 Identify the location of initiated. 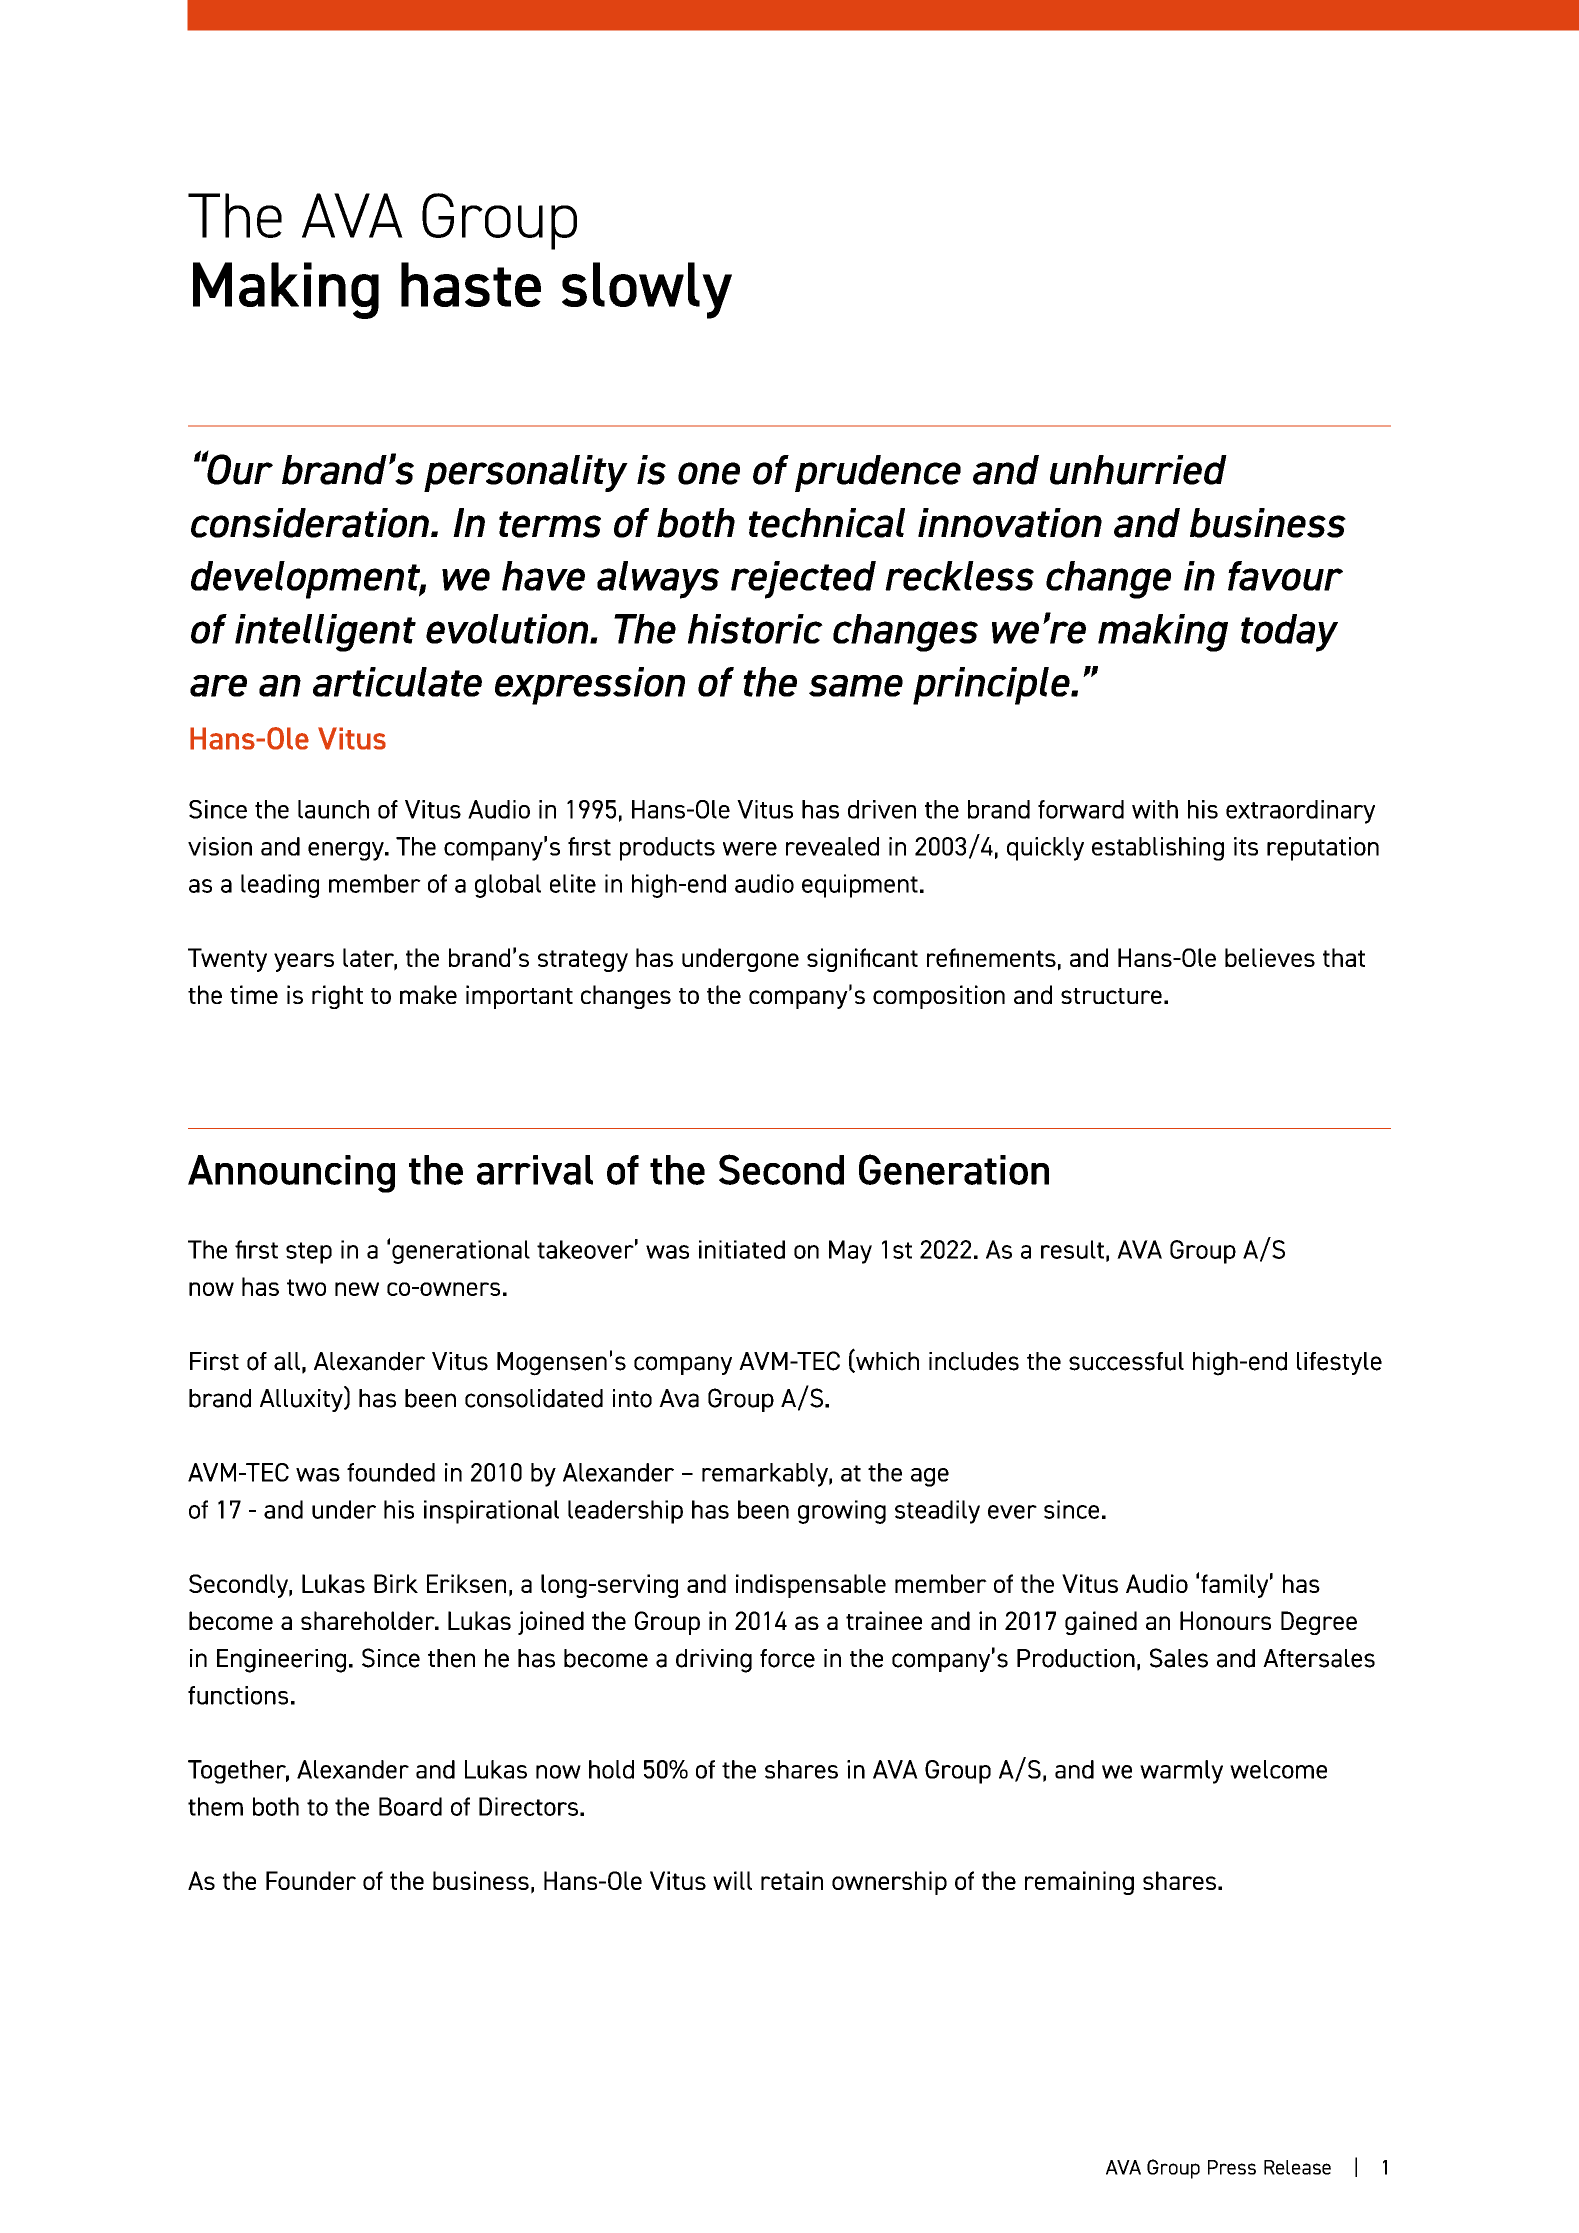
(742, 1249).
